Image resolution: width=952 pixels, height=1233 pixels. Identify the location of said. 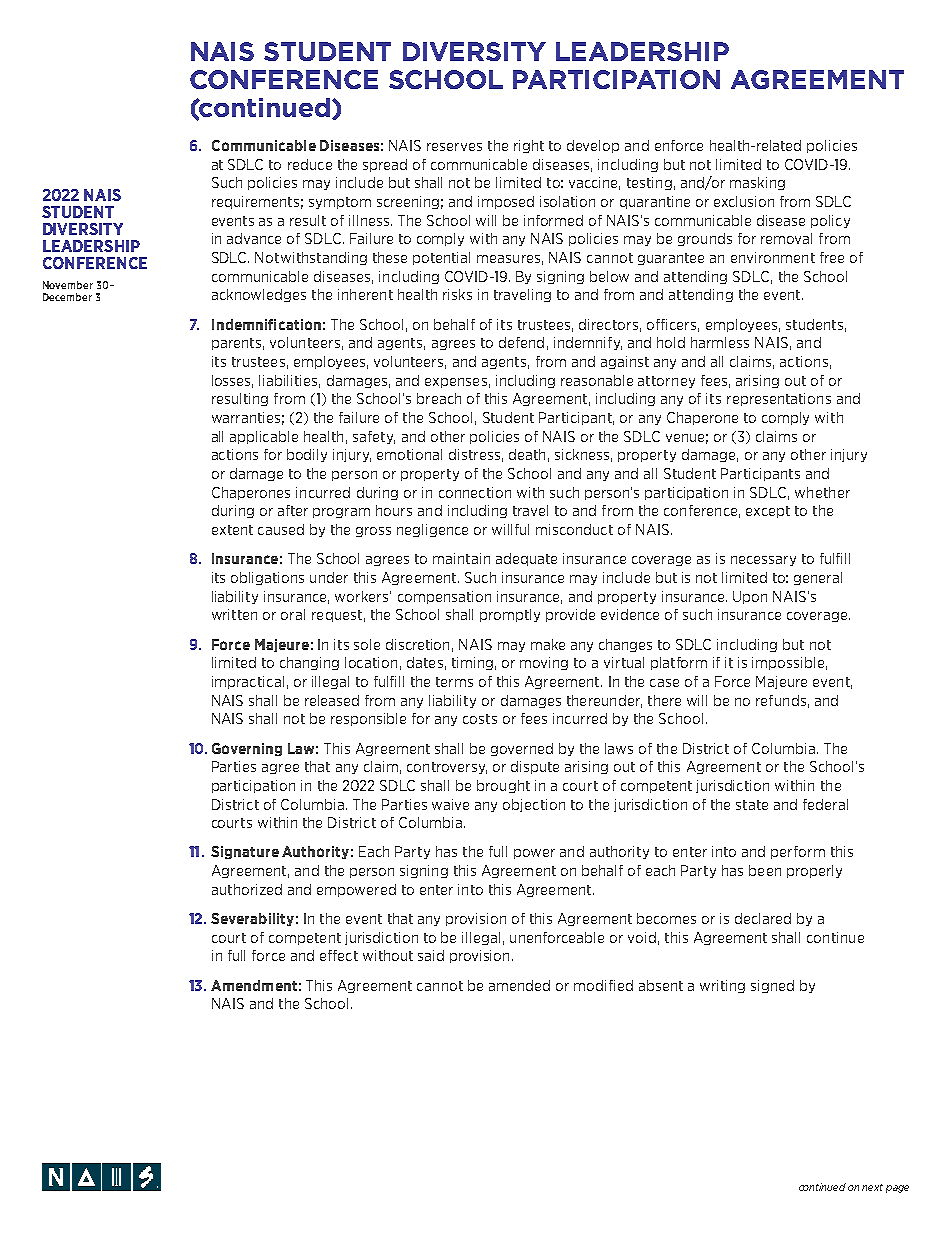
(431, 955).
